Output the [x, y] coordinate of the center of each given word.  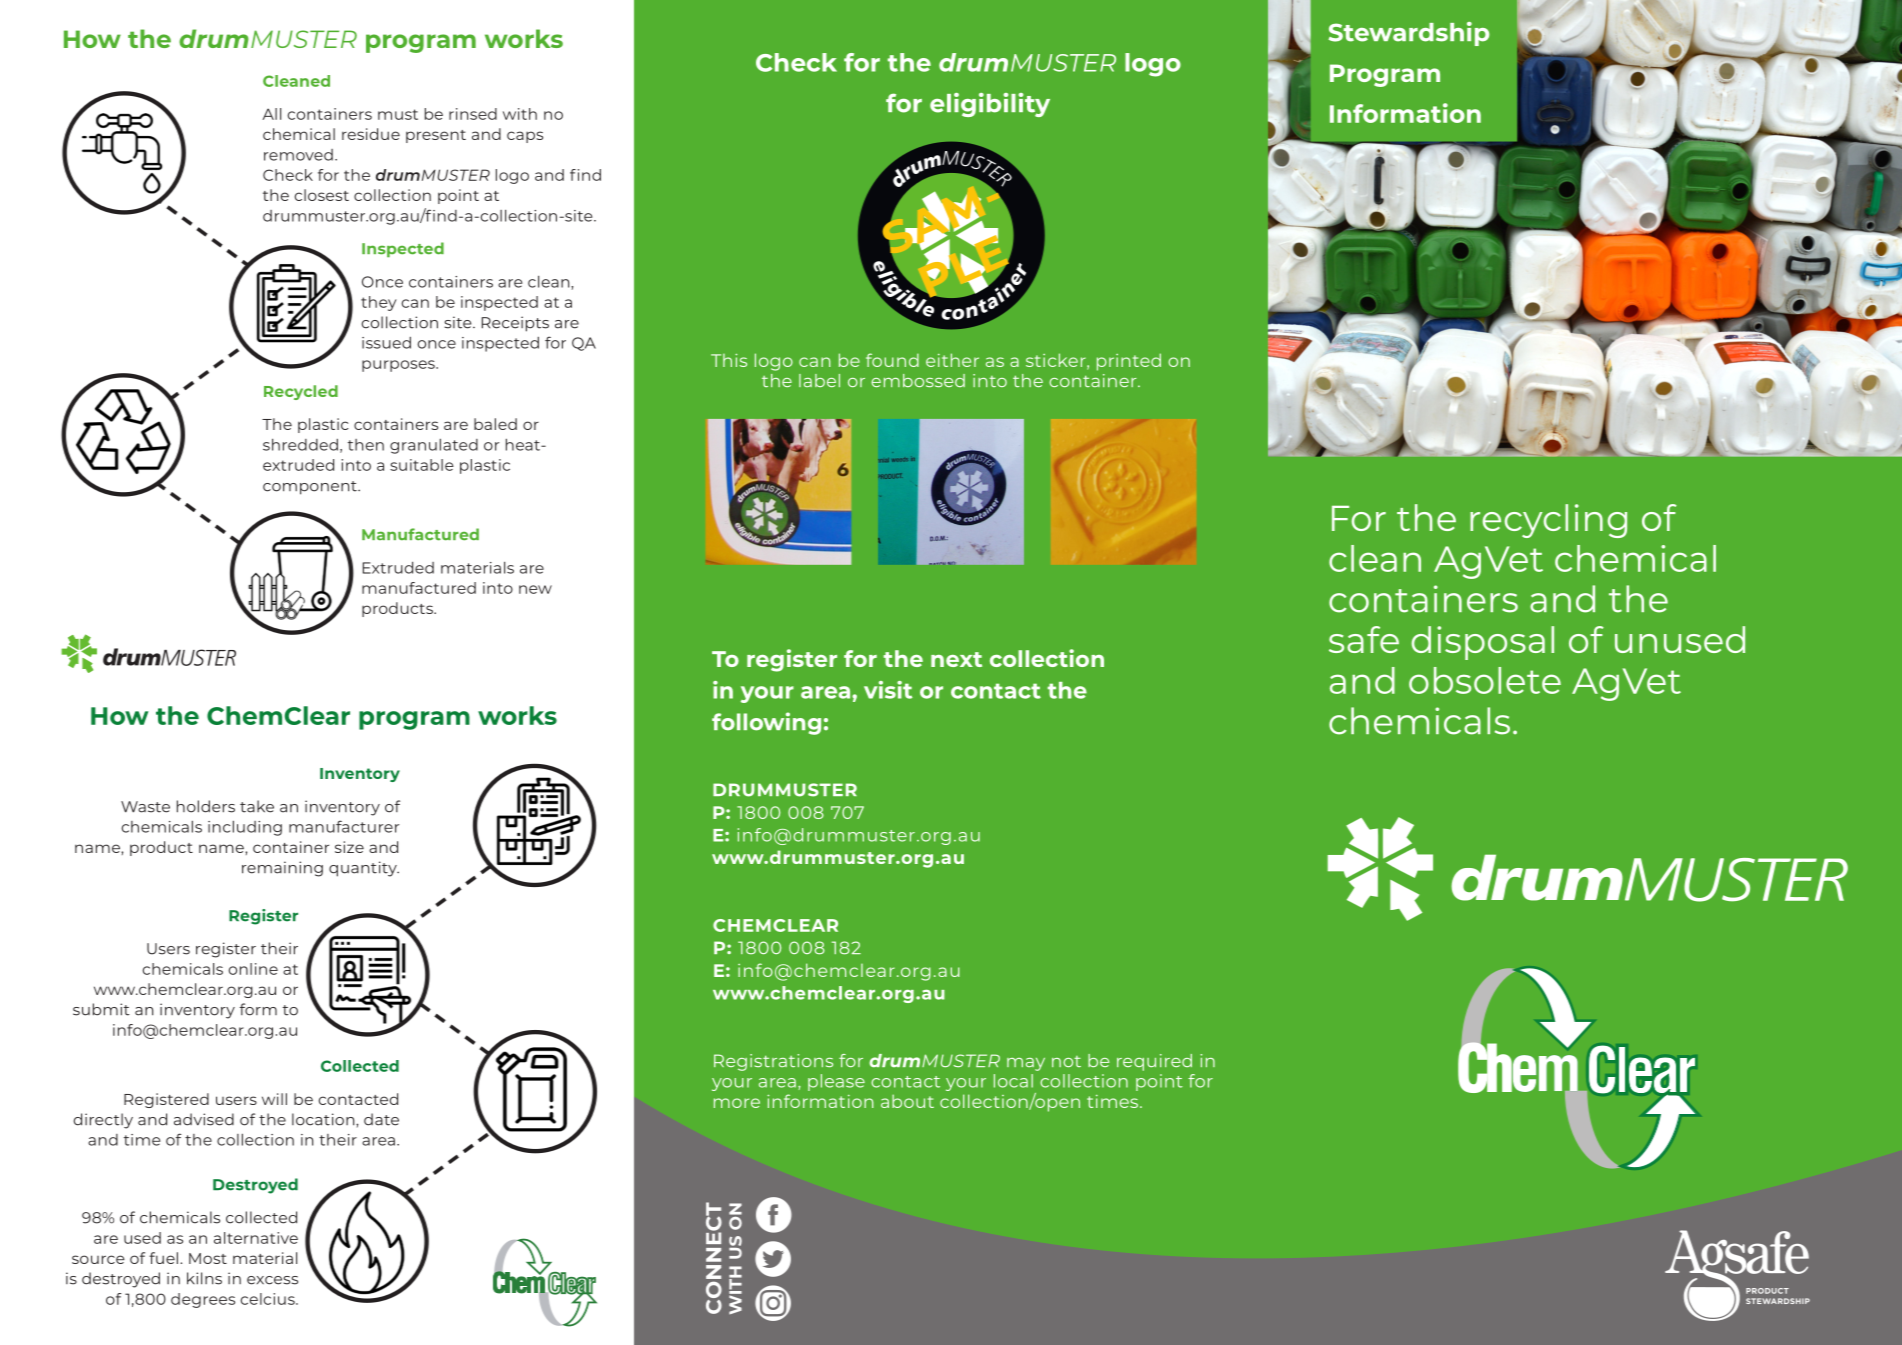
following [766, 723]
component [311, 488]
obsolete [1485, 680]
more [737, 1103]
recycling [1548, 521]
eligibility [990, 105]
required [1154, 1062]
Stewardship [1409, 34]
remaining [282, 869]
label [819, 380]
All [271, 114]
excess [272, 1280]
